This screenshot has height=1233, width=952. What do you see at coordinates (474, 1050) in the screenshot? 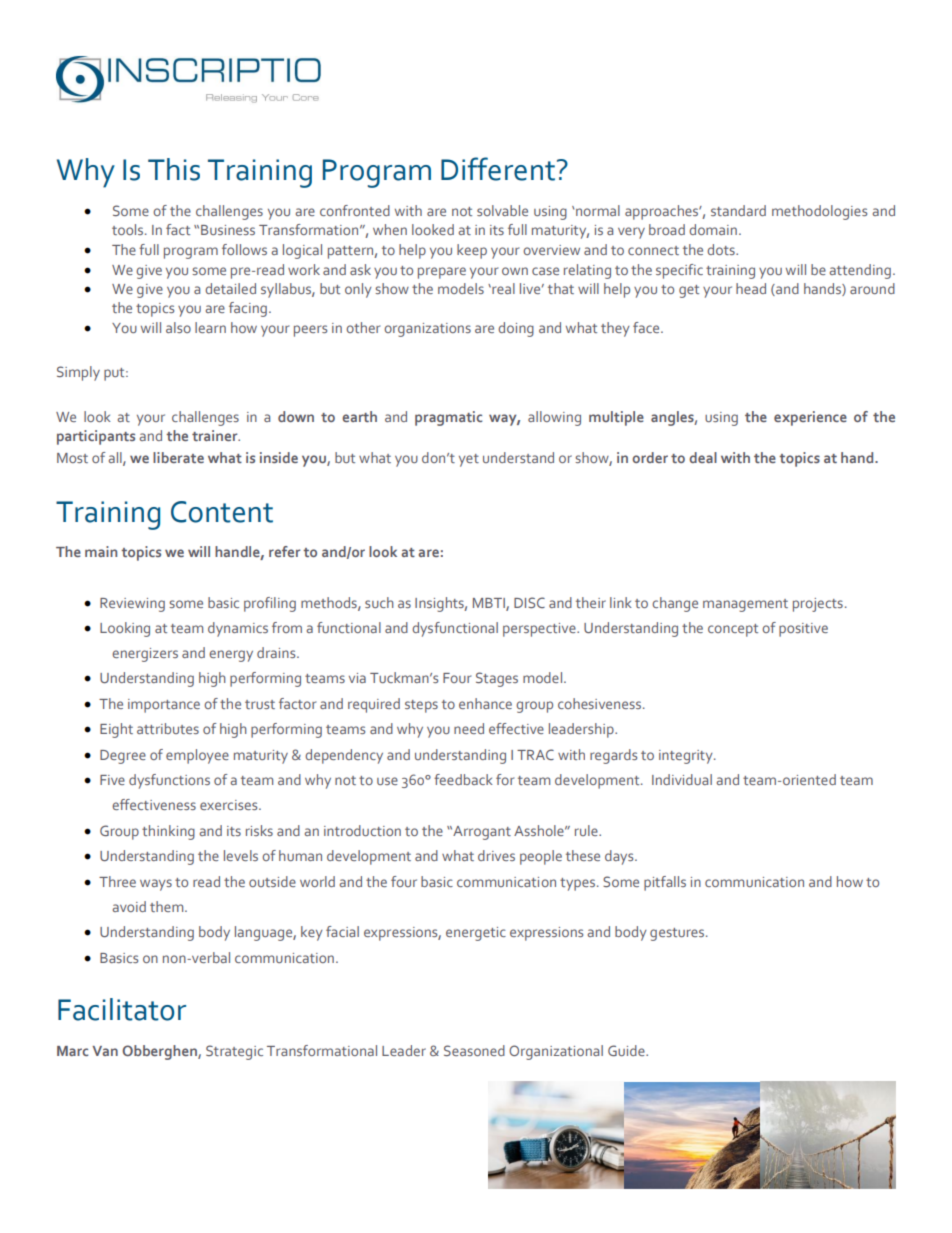
I see `Seasoned` at bounding box center [474, 1050].
